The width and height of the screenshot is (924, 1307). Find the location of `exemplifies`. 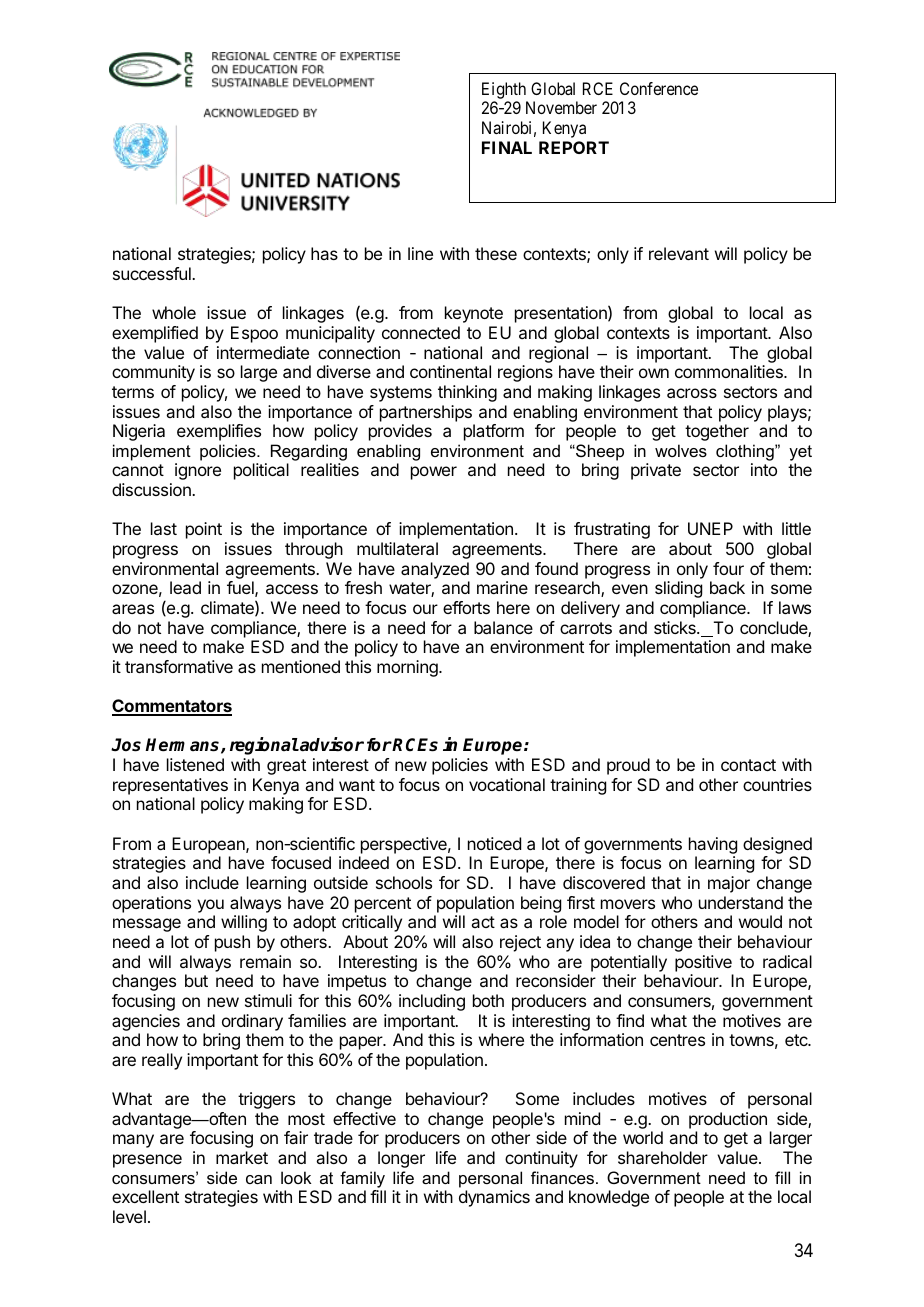

exemplifies is located at coordinates (219, 432).
